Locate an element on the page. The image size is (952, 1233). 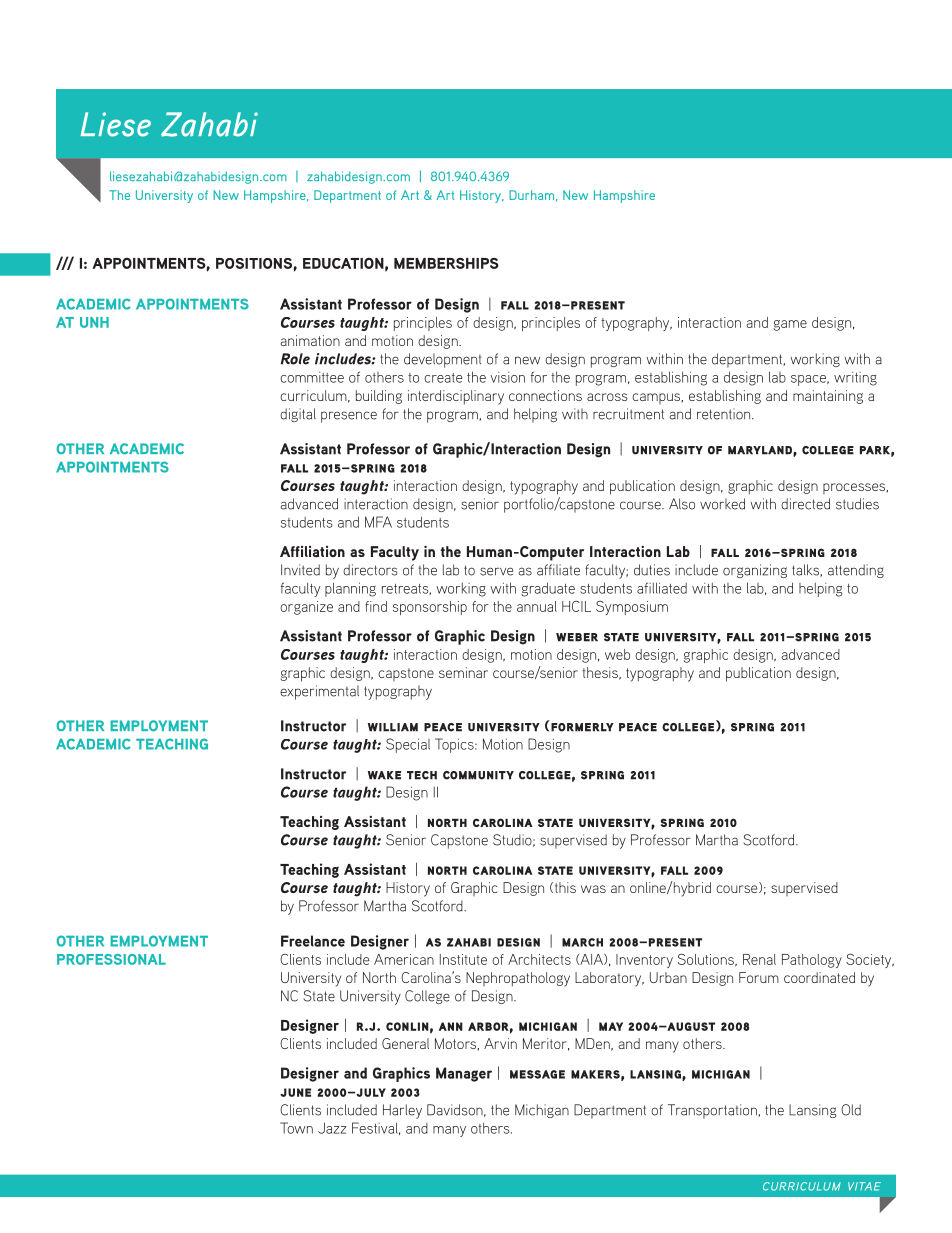
UNH is located at coordinates (94, 322).
